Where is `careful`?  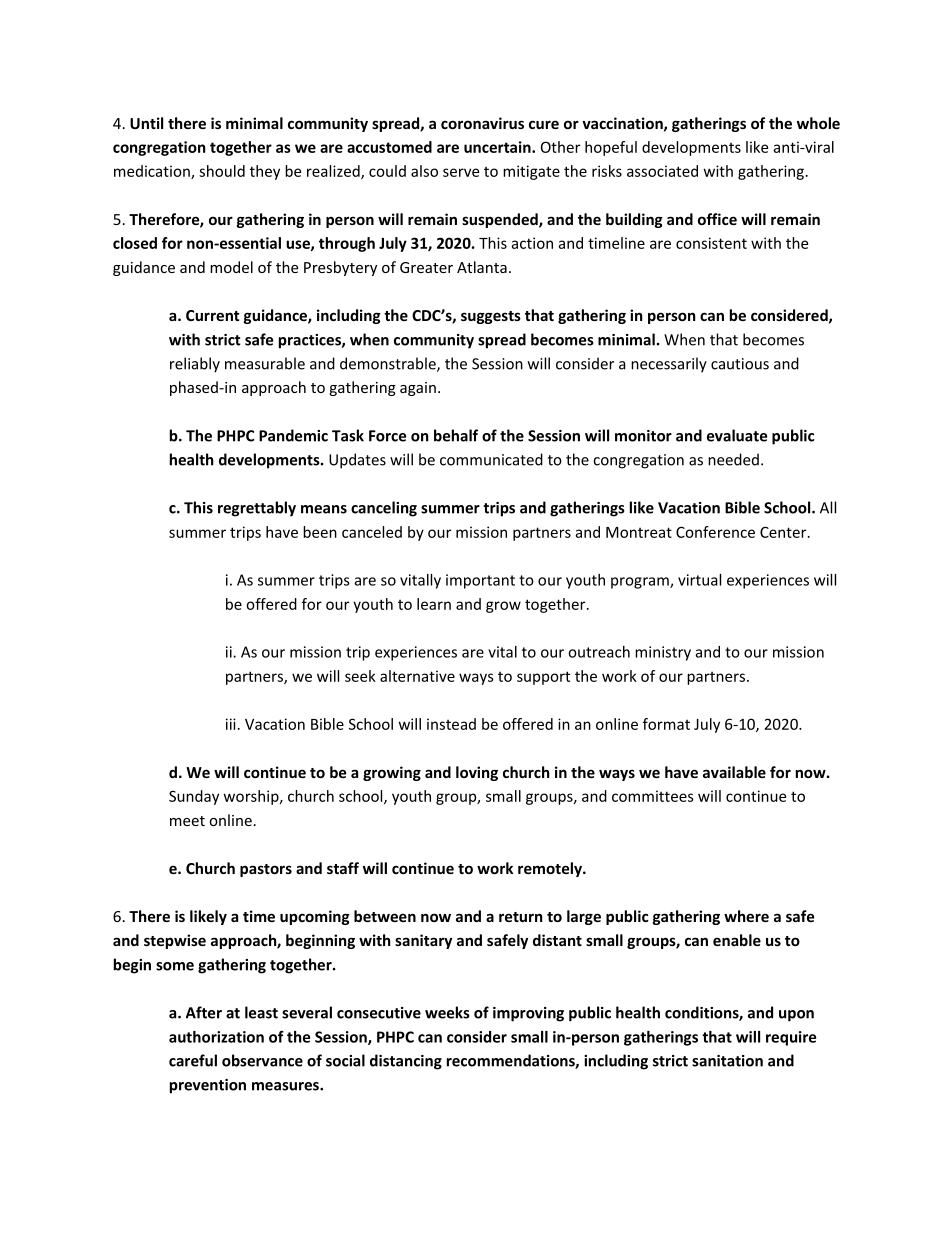
careful is located at coordinates (193, 1060).
